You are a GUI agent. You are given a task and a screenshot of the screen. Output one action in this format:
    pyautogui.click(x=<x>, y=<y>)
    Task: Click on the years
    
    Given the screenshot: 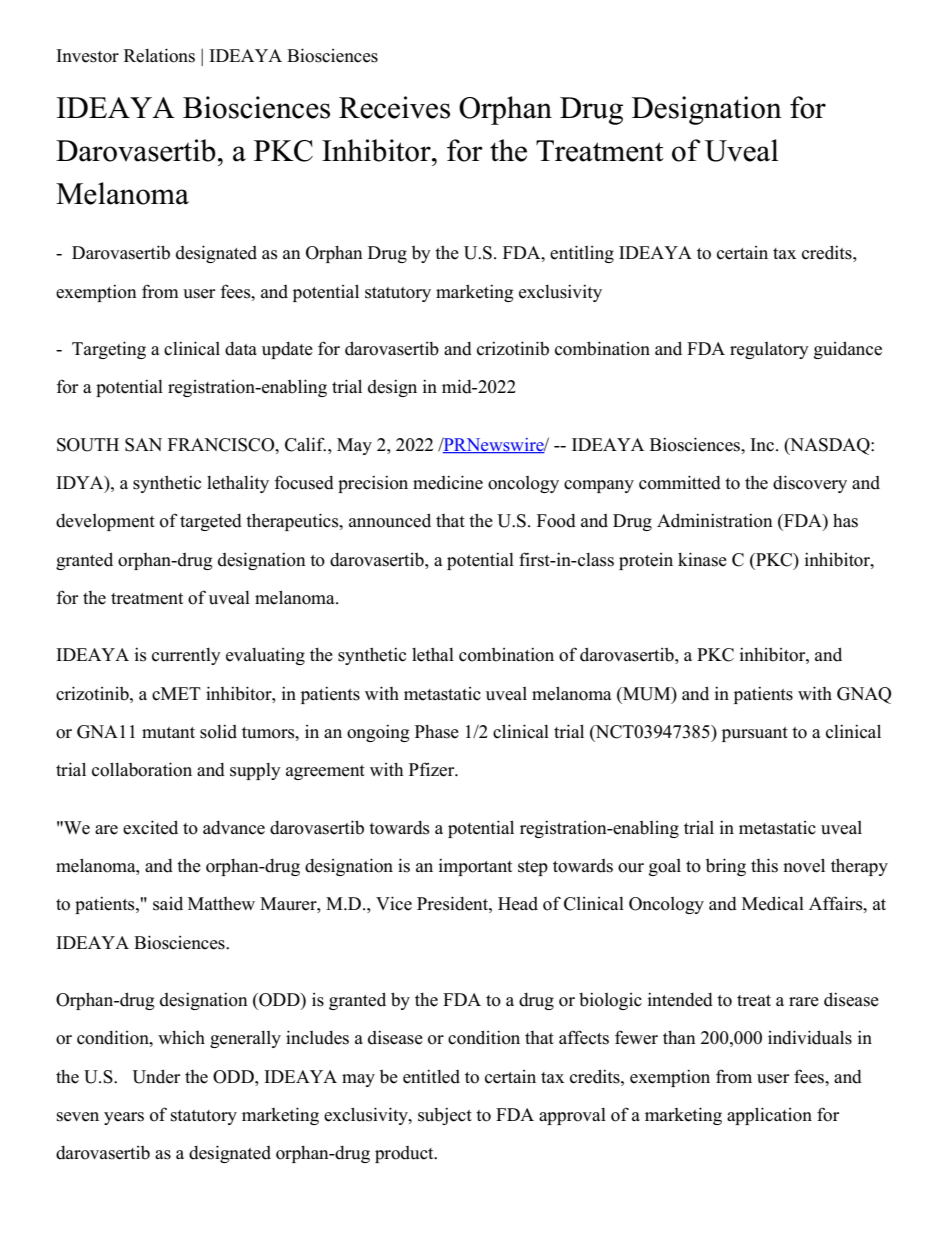 What is the action you would take?
    pyautogui.click(x=124, y=1118)
